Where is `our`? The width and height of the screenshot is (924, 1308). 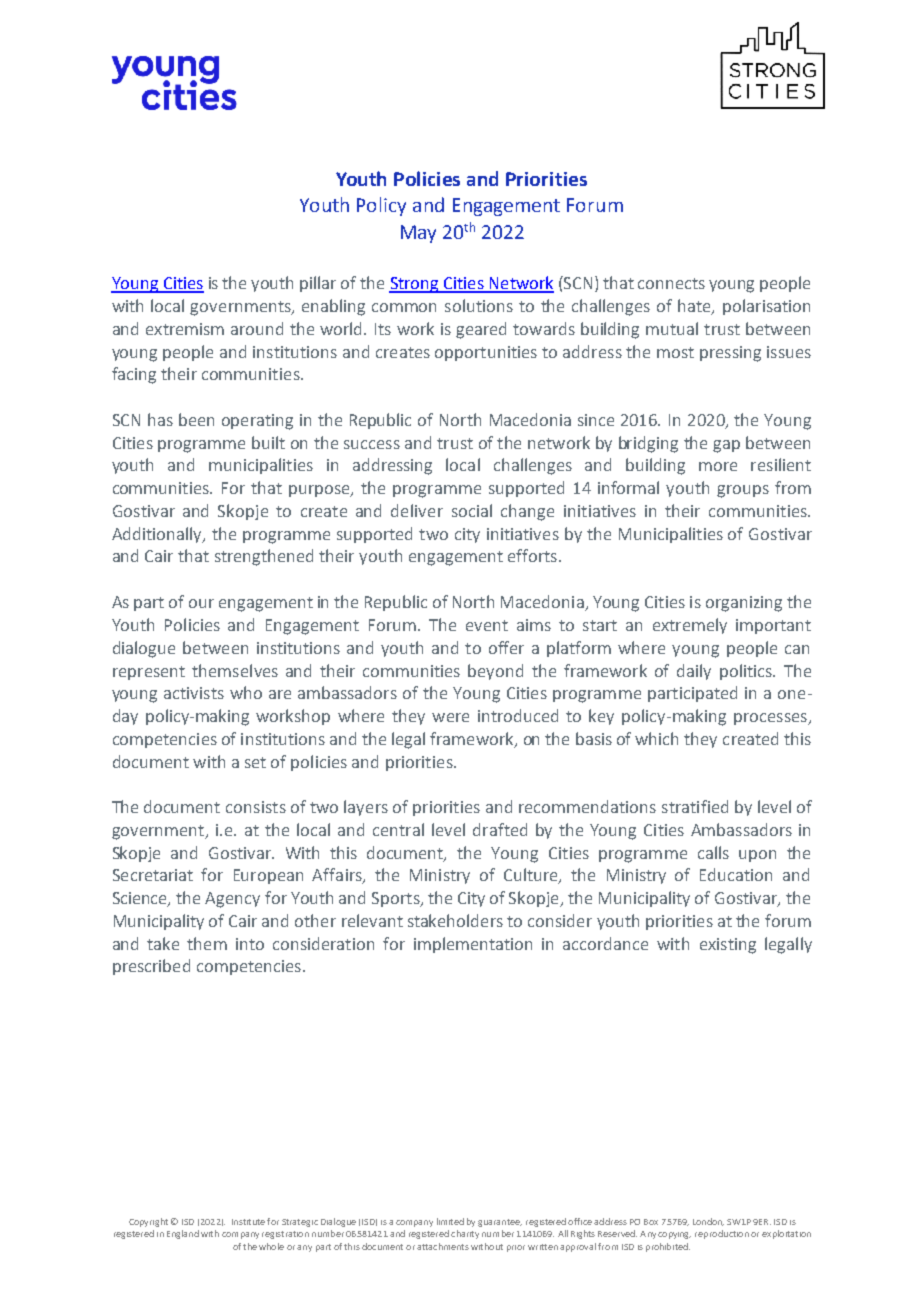
our is located at coordinates (201, 603).
